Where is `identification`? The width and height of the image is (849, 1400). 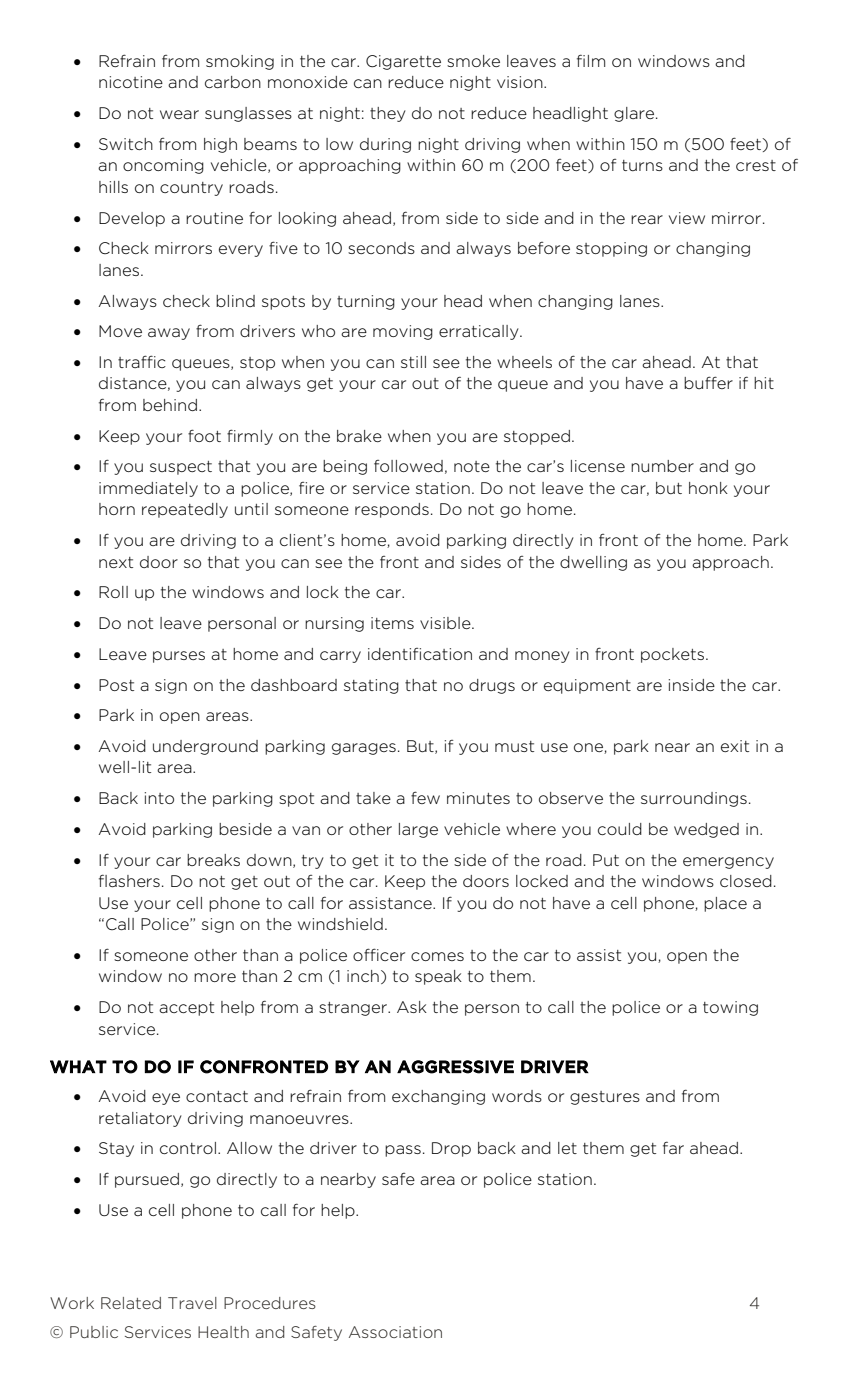
identification is located at coordinates (420, 654).
